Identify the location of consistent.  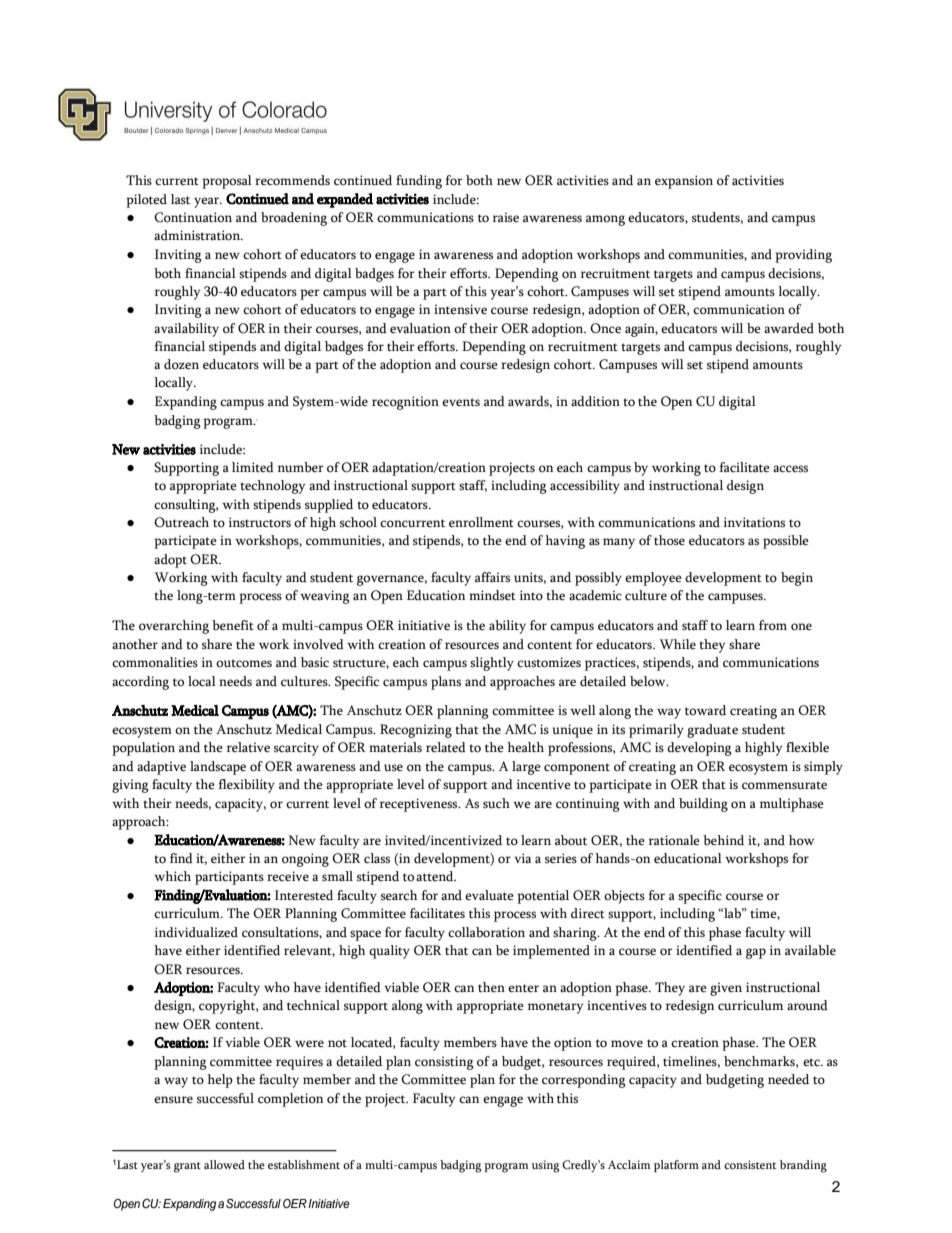
(750, 1164).
